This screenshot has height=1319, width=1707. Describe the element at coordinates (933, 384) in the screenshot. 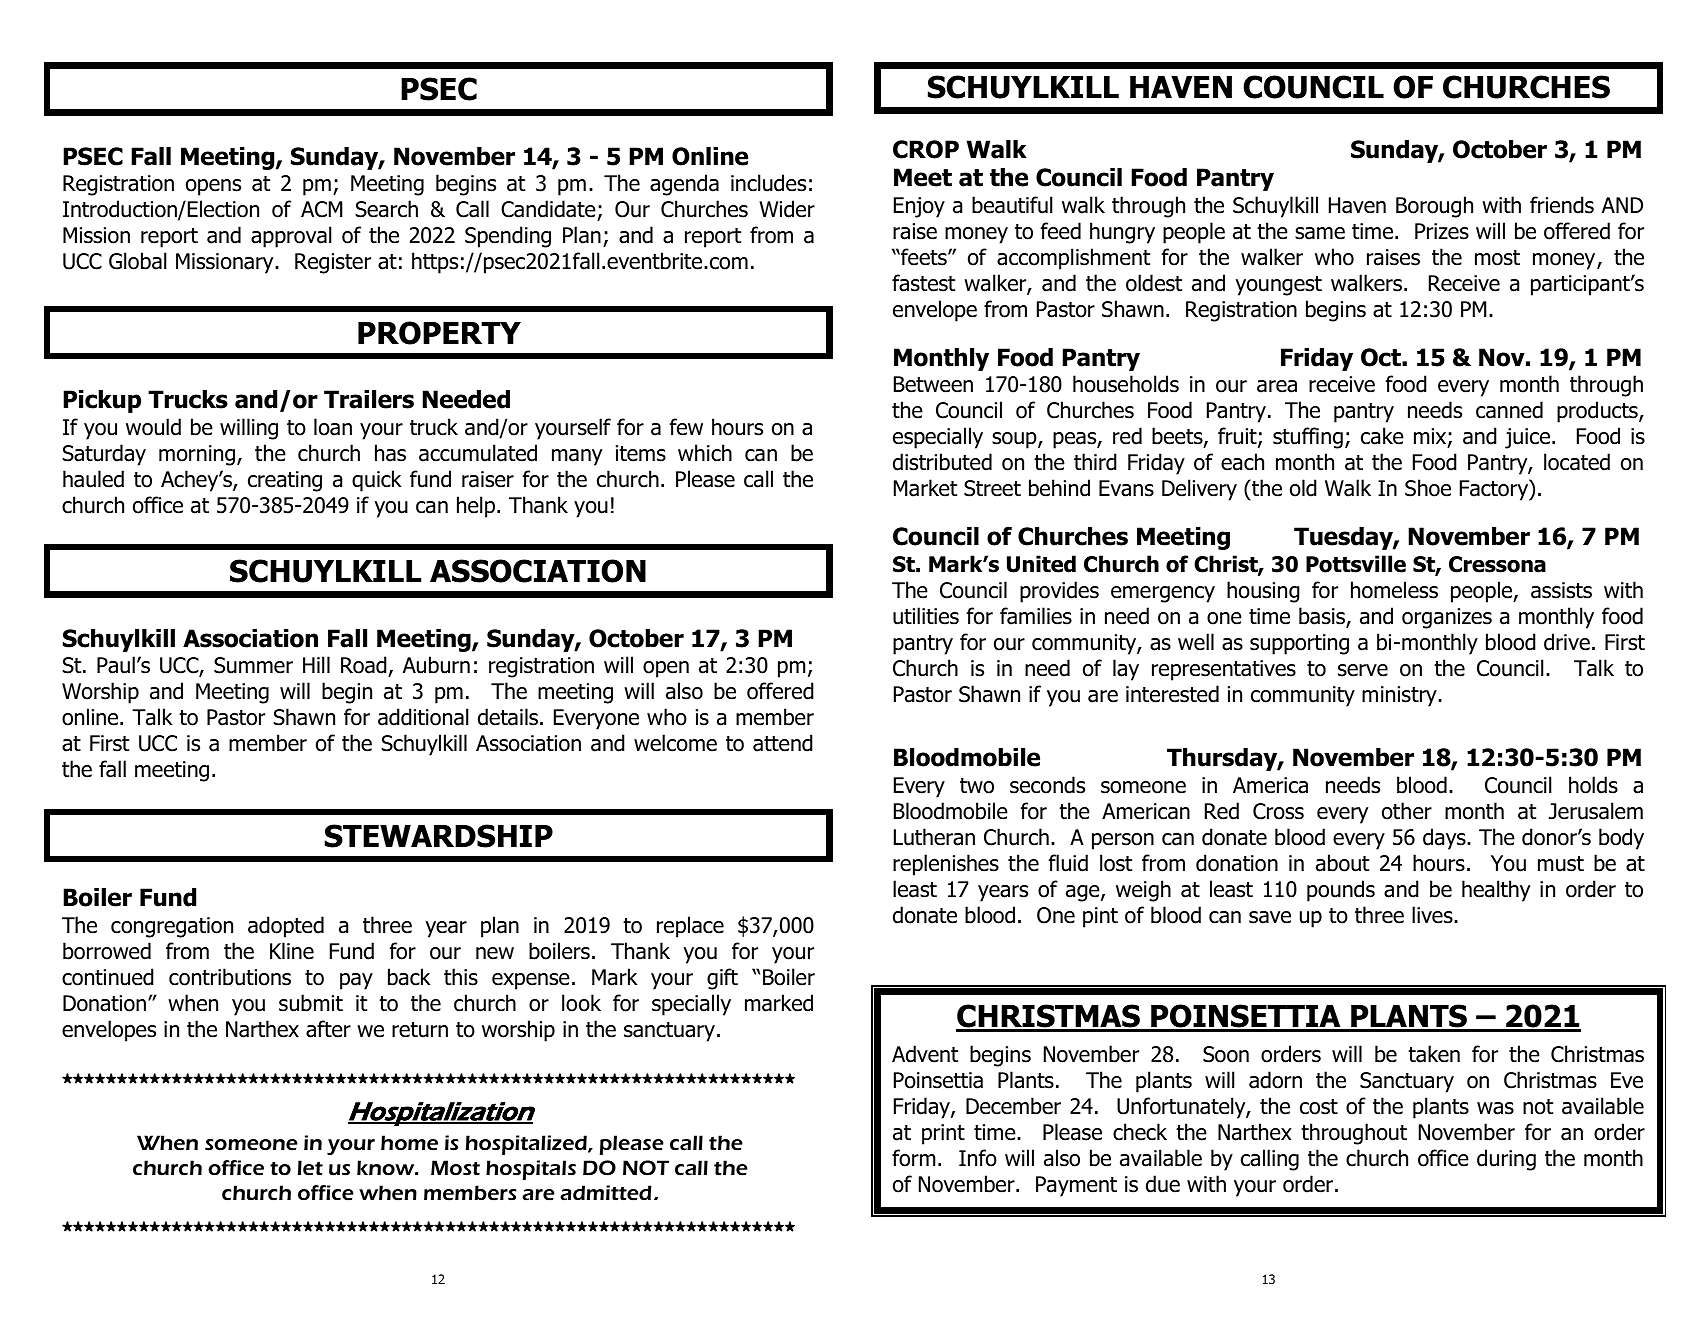

I see `Between` at that location.
